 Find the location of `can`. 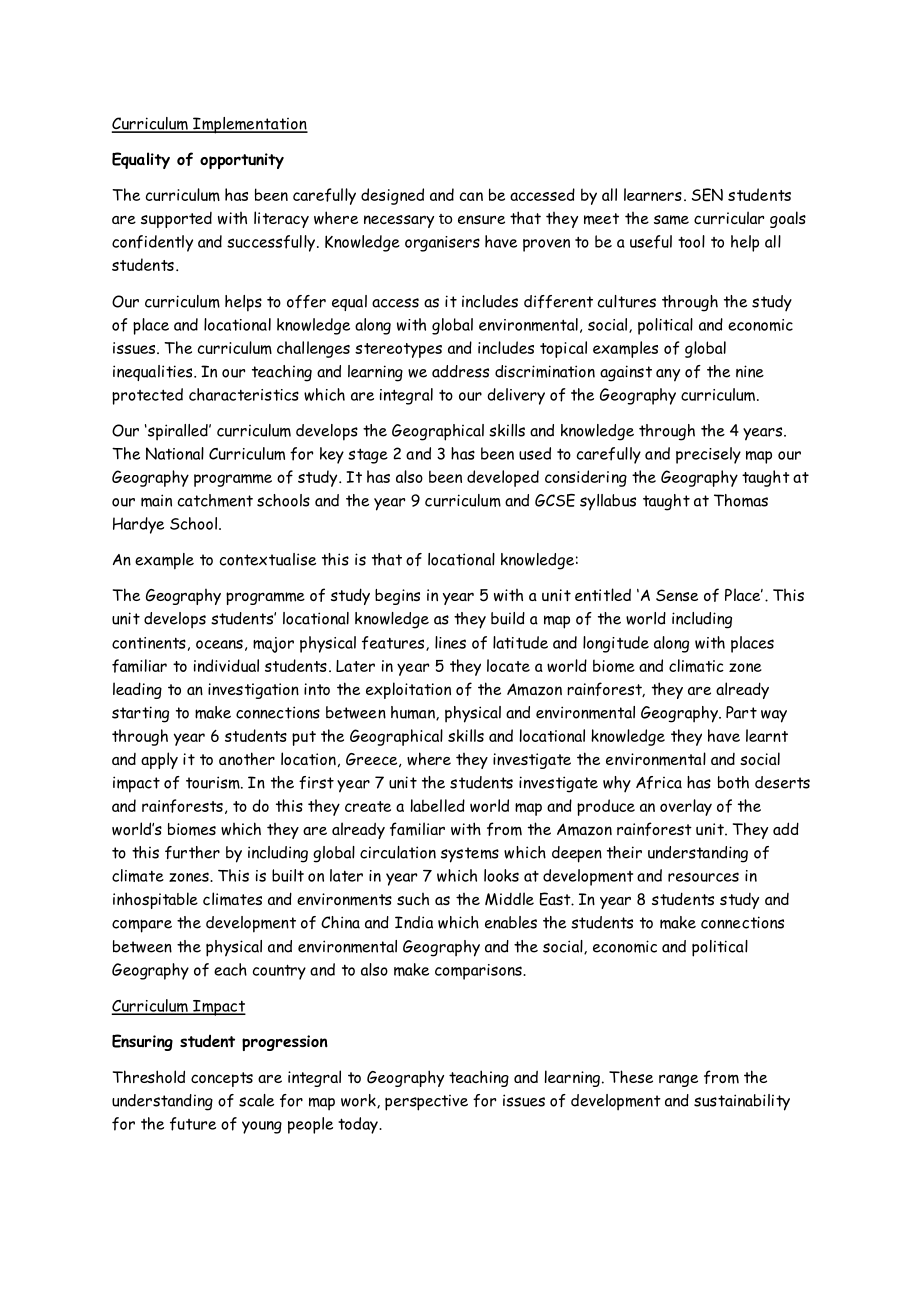

can is located at coordinates (471, 196).
